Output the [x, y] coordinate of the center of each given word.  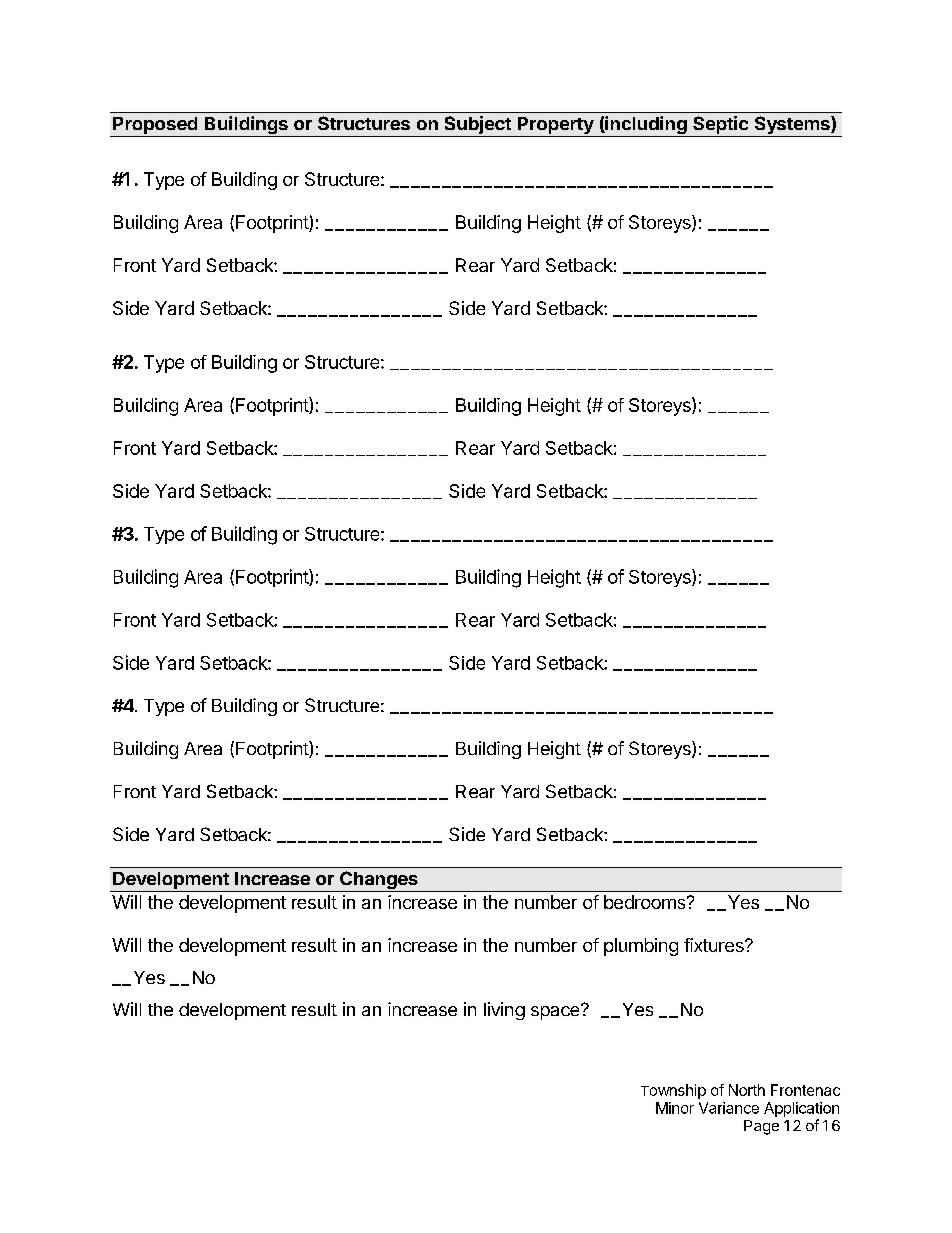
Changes [379, 881]
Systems [792, 126]
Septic [721, 126]
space [556, 1012]
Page [761, 1127]
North [747, 1090]
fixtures [715, 945]
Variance [729, 1108]
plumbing [641, 947]
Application [801, 1109]
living [504, 1011]
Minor [675, 1108]
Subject [477, 126]
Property [555, 127]
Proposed [155, 127]
